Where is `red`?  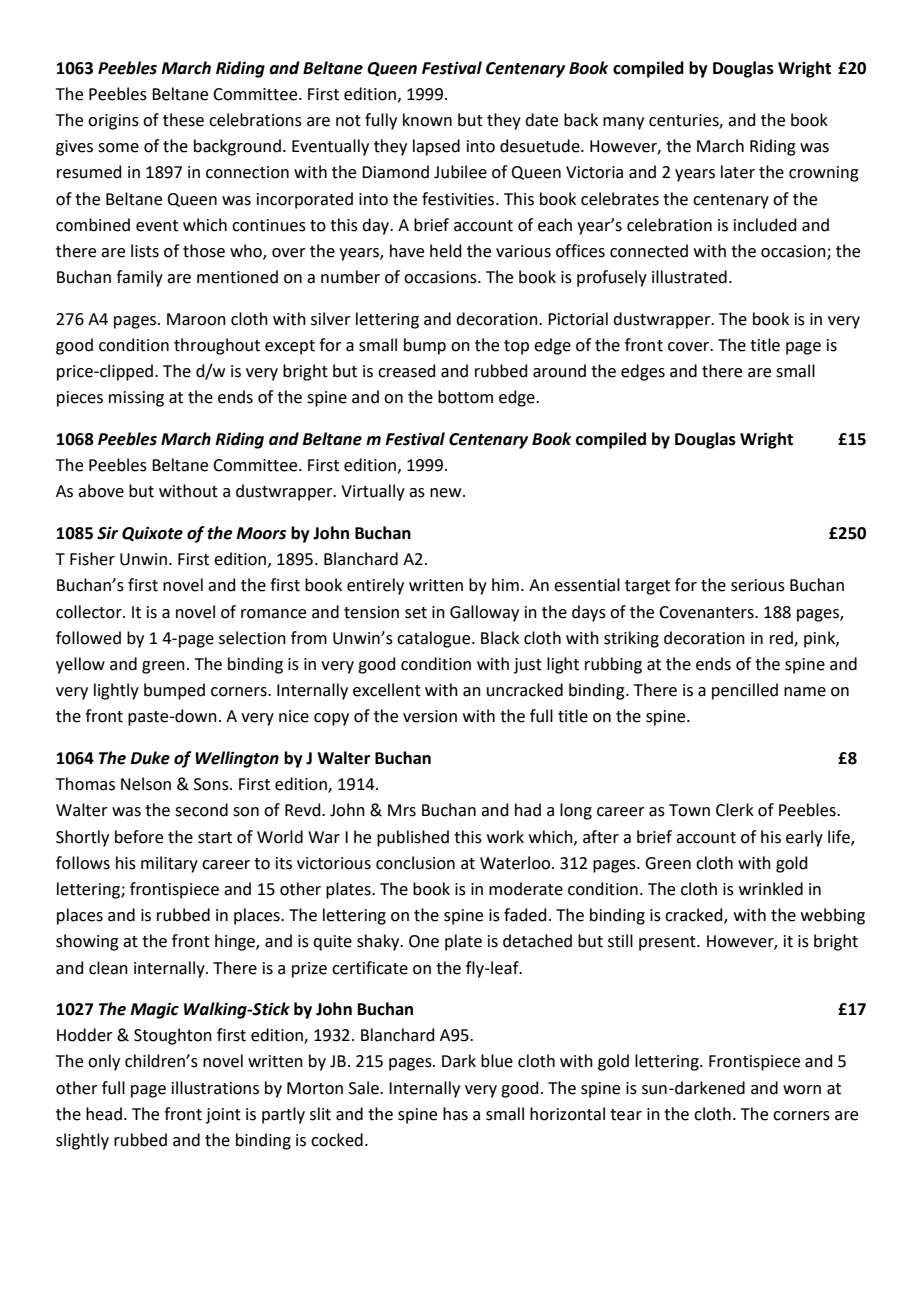 red is located at coordinates (782, 638).
